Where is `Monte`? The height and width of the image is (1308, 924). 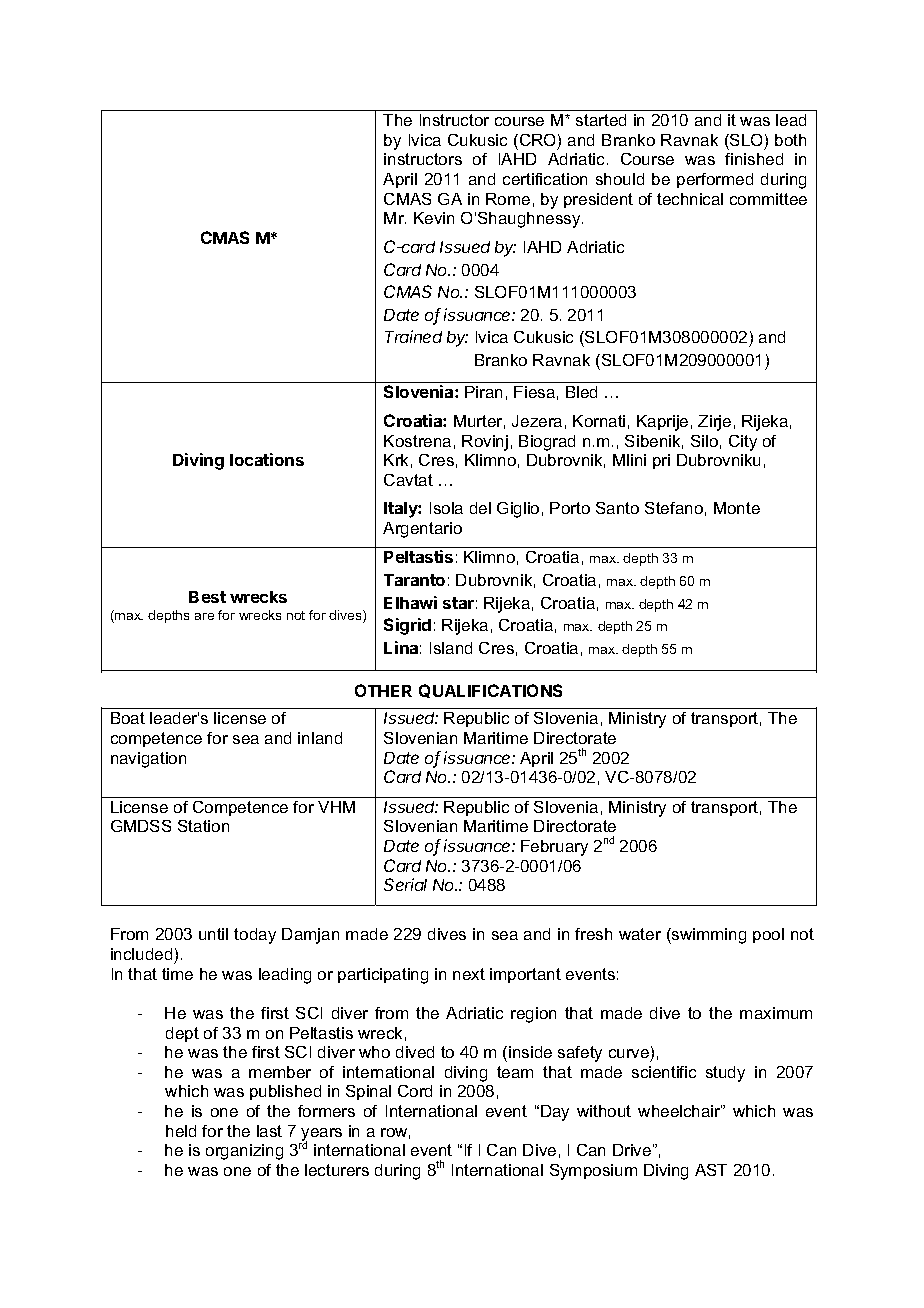
Monte is located at coordinates (737, 508).
